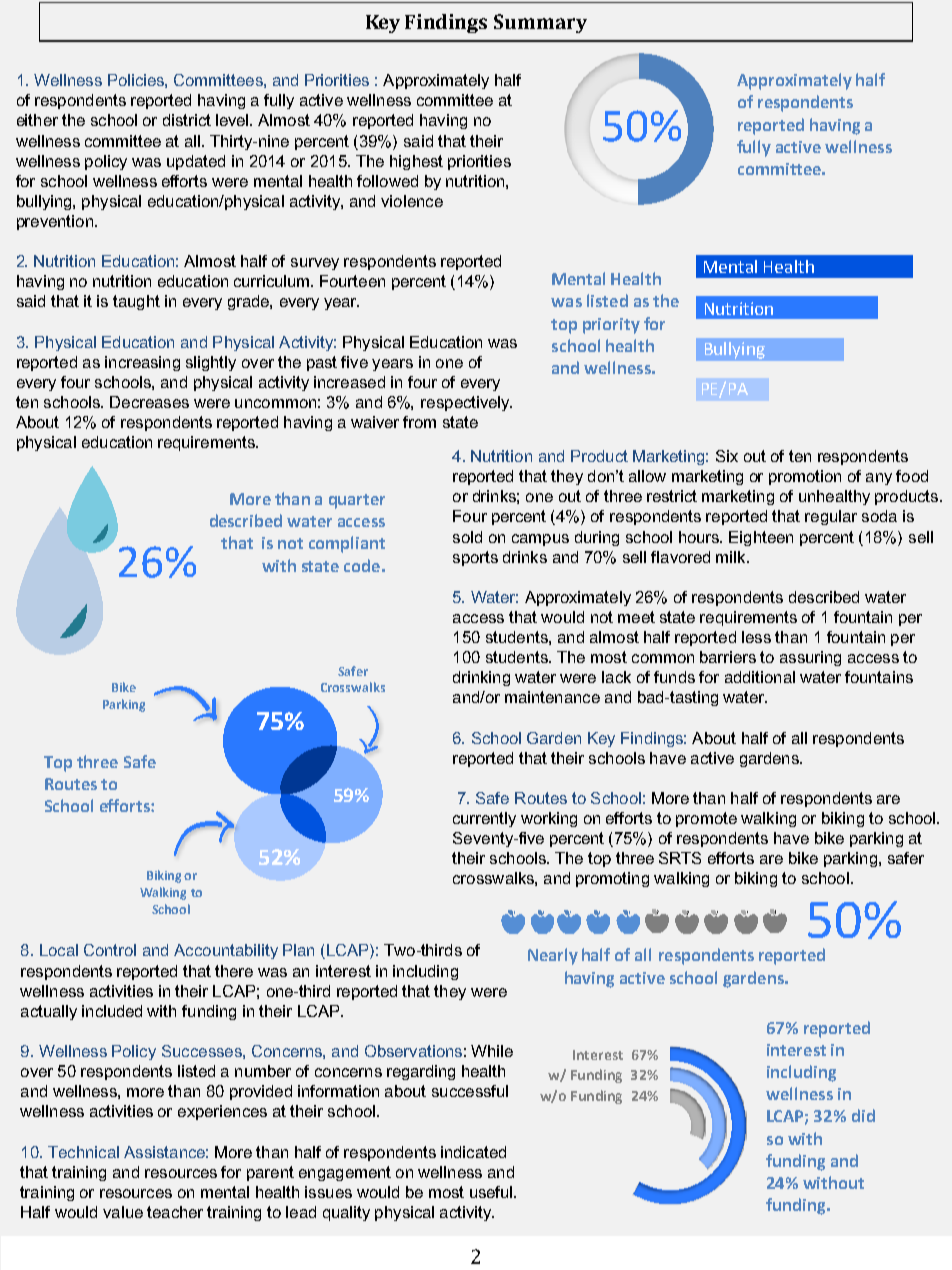 The image size is (952, 1270). I want to click on useful, so click(492, 1192).
